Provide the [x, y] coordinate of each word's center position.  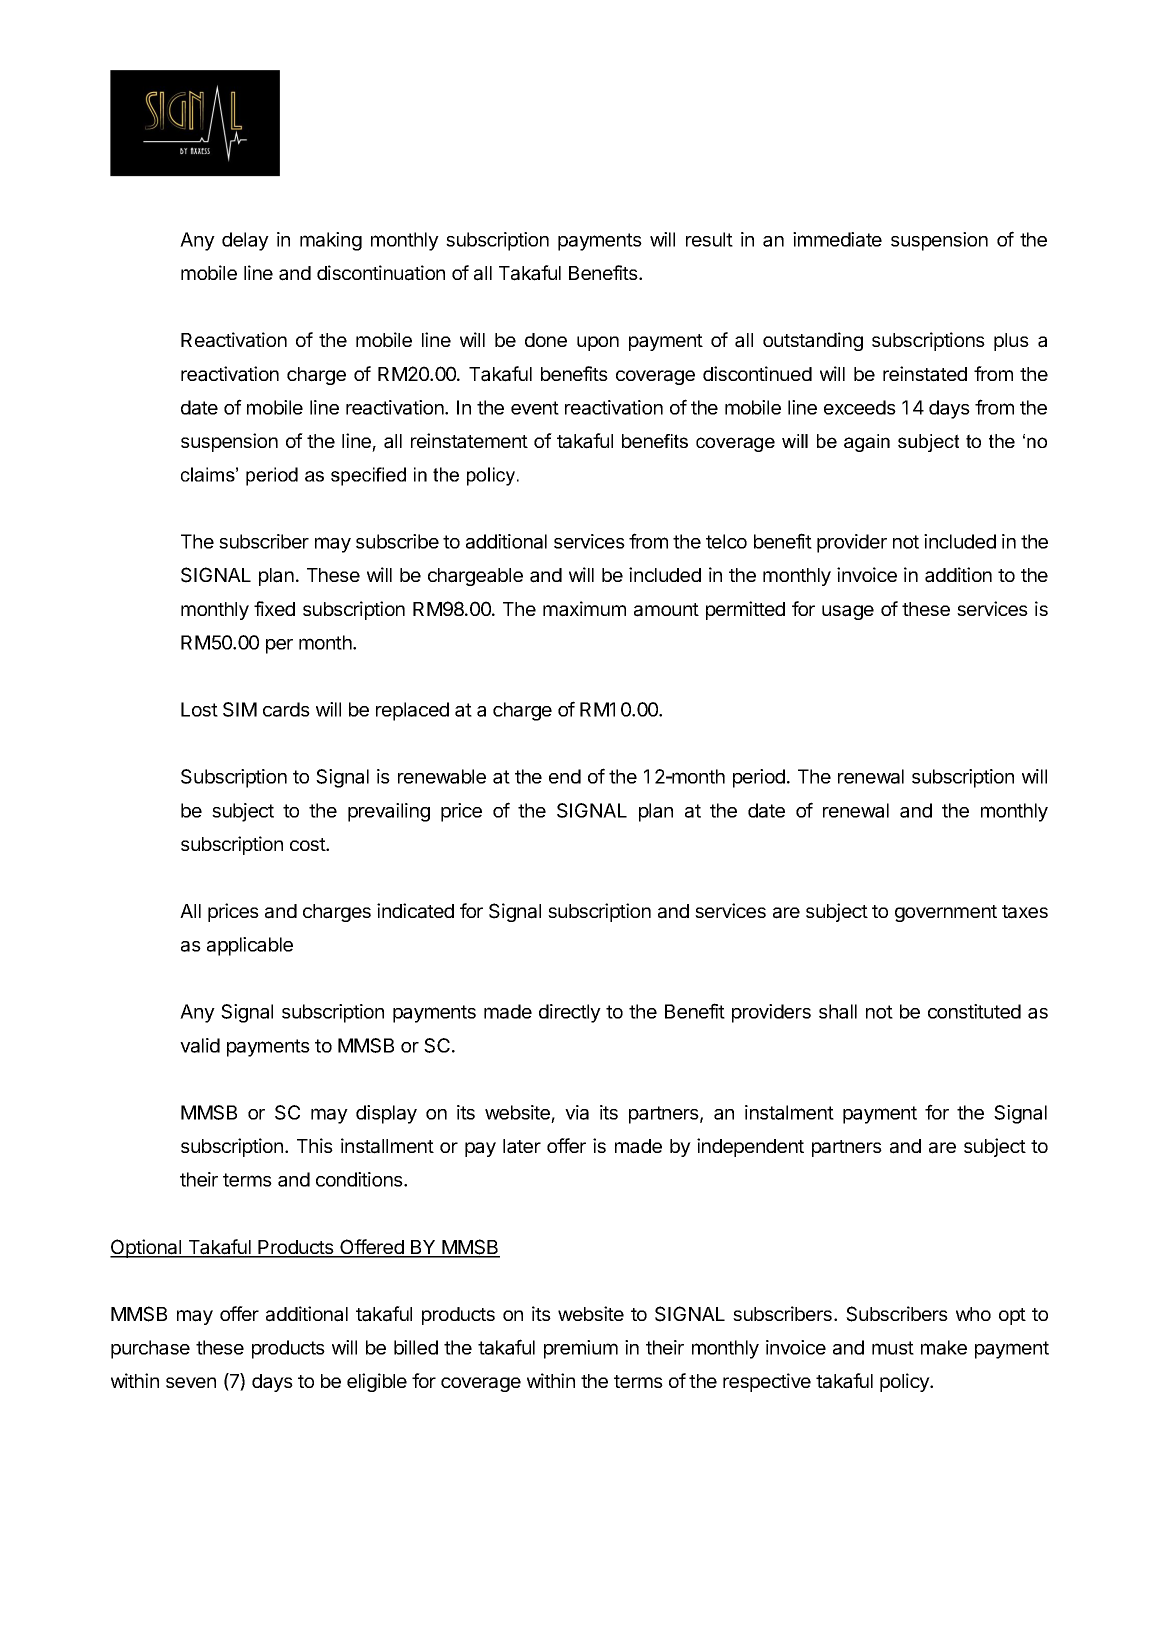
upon [598, 343]
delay [245, 241]
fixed [274, 608]
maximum [584, 609]
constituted [974, 1011]
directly [570, 1013]
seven [191, 1382]
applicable [250, 946]
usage [848, 612]
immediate [837, 239]
